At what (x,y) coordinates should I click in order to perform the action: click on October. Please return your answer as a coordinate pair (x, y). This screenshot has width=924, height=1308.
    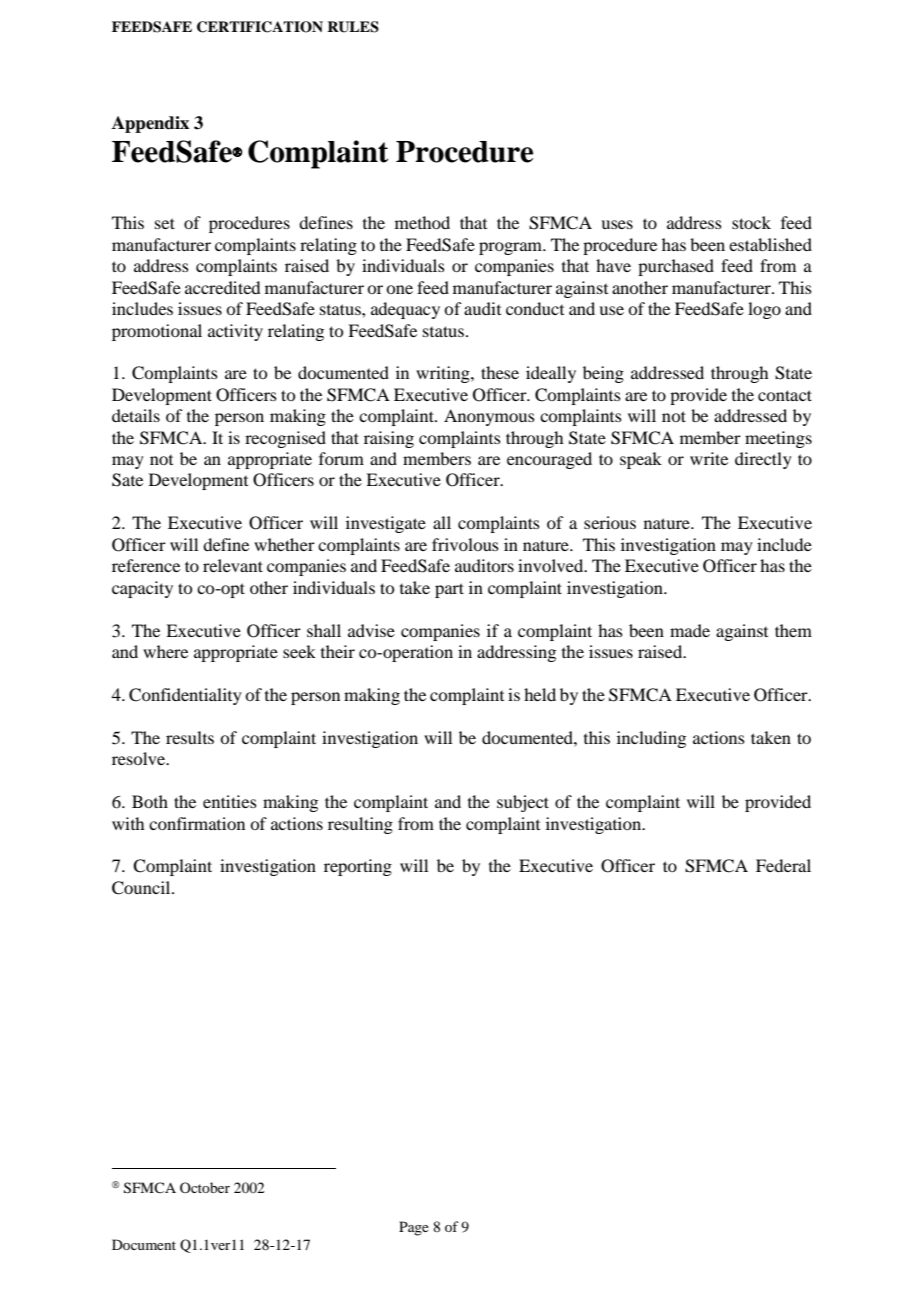
    Looking at the image, I should click on (205, 1187).
